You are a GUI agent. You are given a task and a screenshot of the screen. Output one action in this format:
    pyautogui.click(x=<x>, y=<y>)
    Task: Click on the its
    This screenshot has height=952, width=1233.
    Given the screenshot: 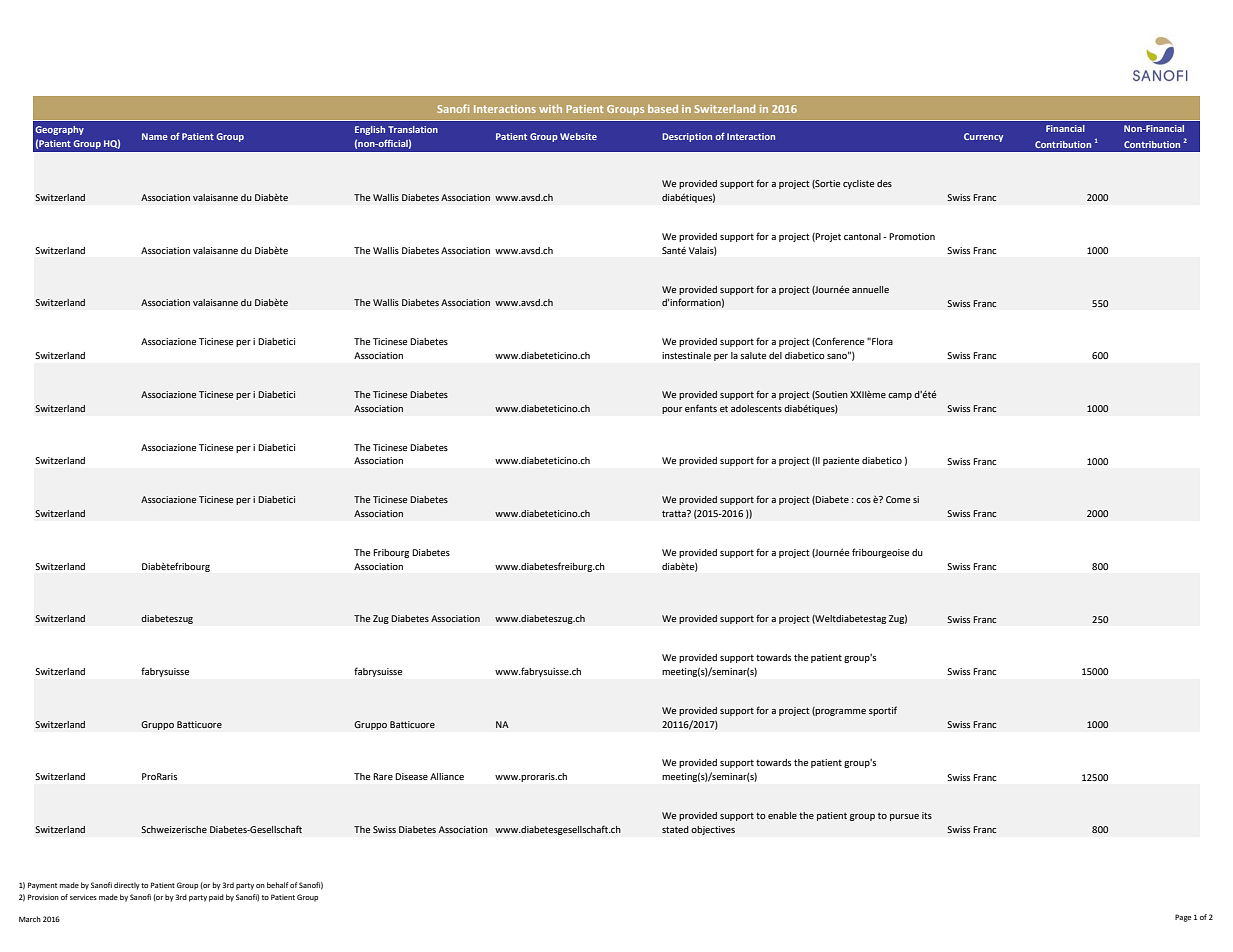 What is the action you would take?
    pyautogui.click(x=927, y=815)
